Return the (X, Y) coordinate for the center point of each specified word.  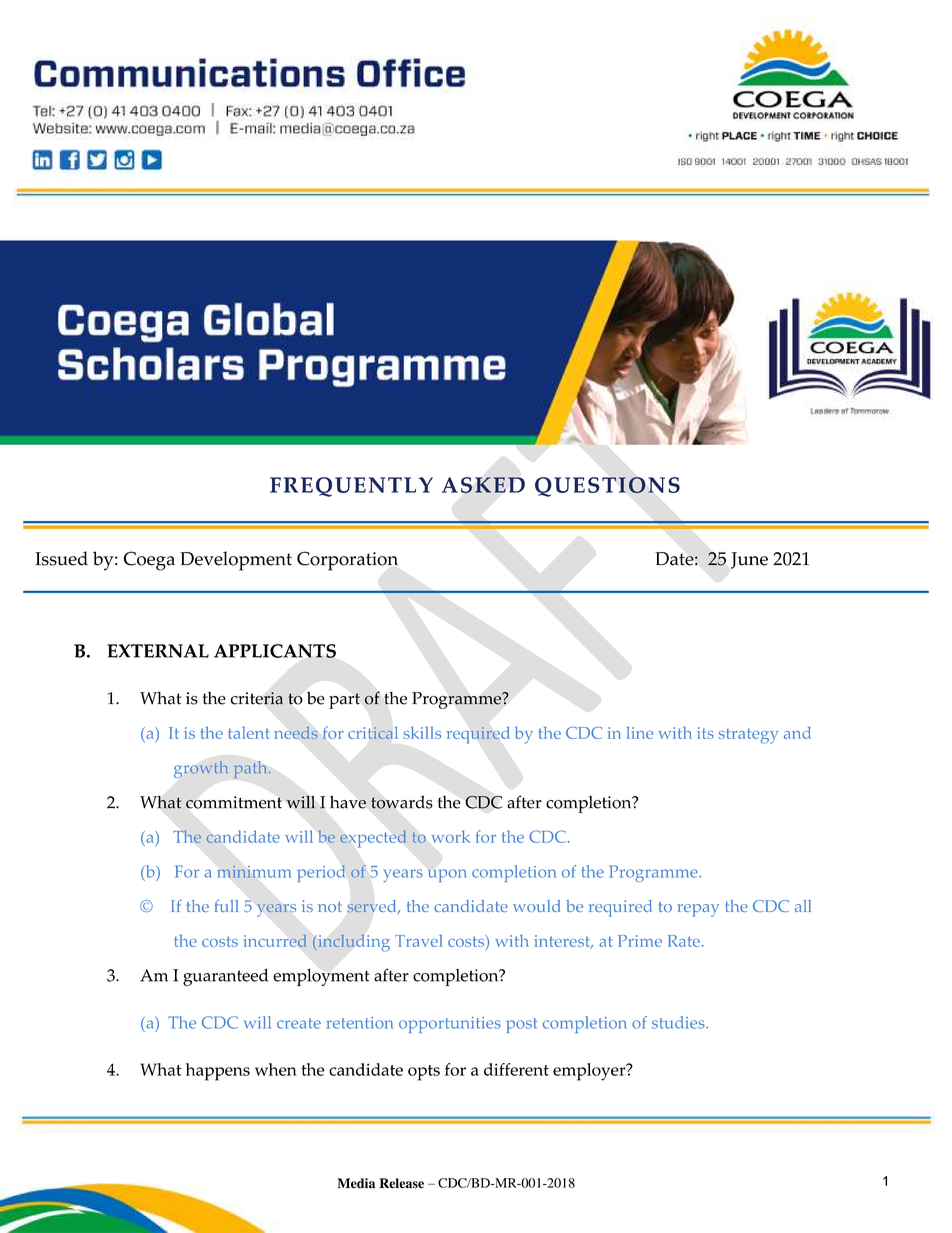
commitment (234, 802)
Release (401, 1183)
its (705, 733)
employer (590, 1072)
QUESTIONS (607, 487)
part (344, 701)
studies (679, 1022)
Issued (61, 558)
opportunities (450, 1025)
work (451, 836)
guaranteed (225, 977)
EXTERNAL (158, 651)
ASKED (483, 485)
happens (218, 1072)
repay (698, 910)
